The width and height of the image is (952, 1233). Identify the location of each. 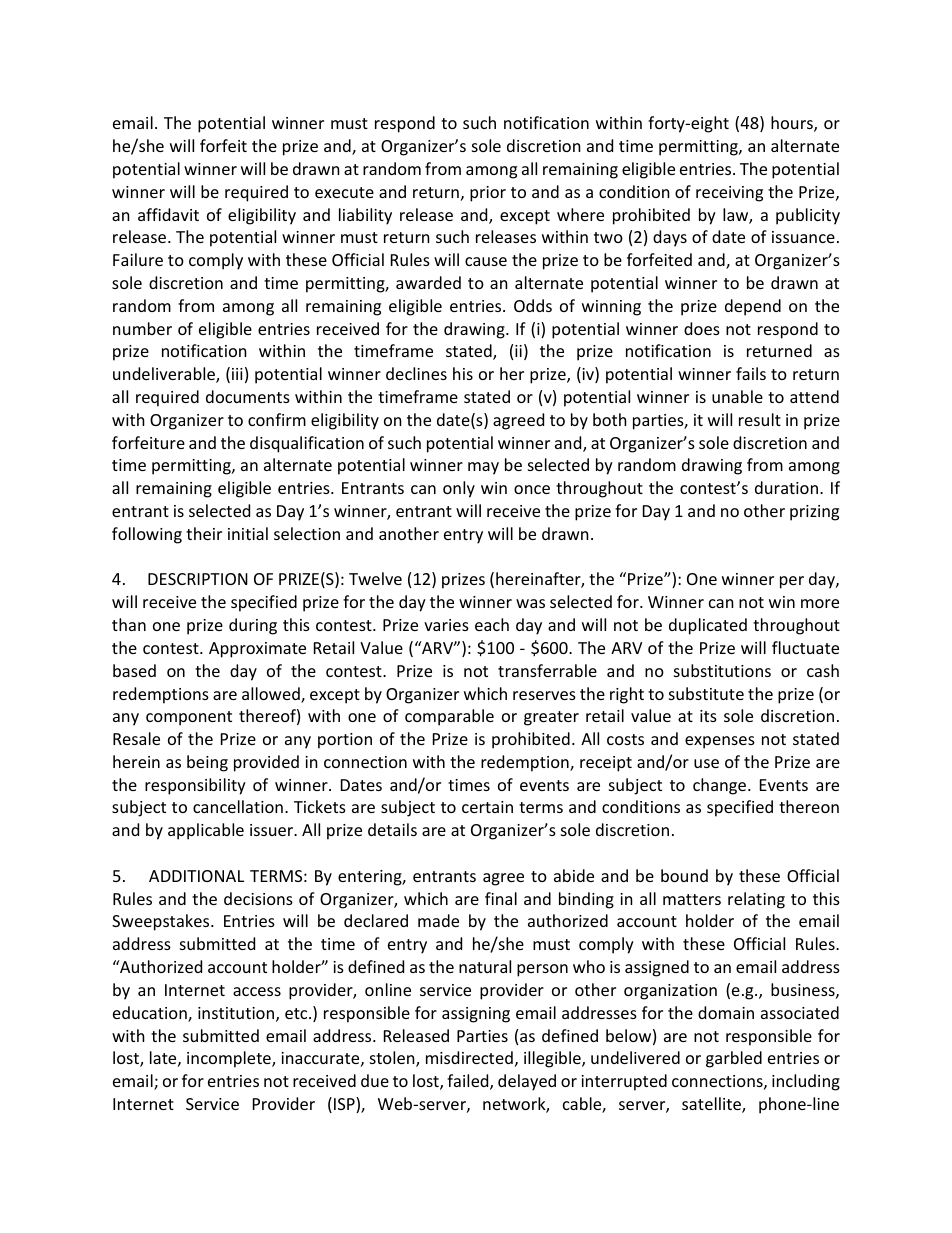
(492, 624).
